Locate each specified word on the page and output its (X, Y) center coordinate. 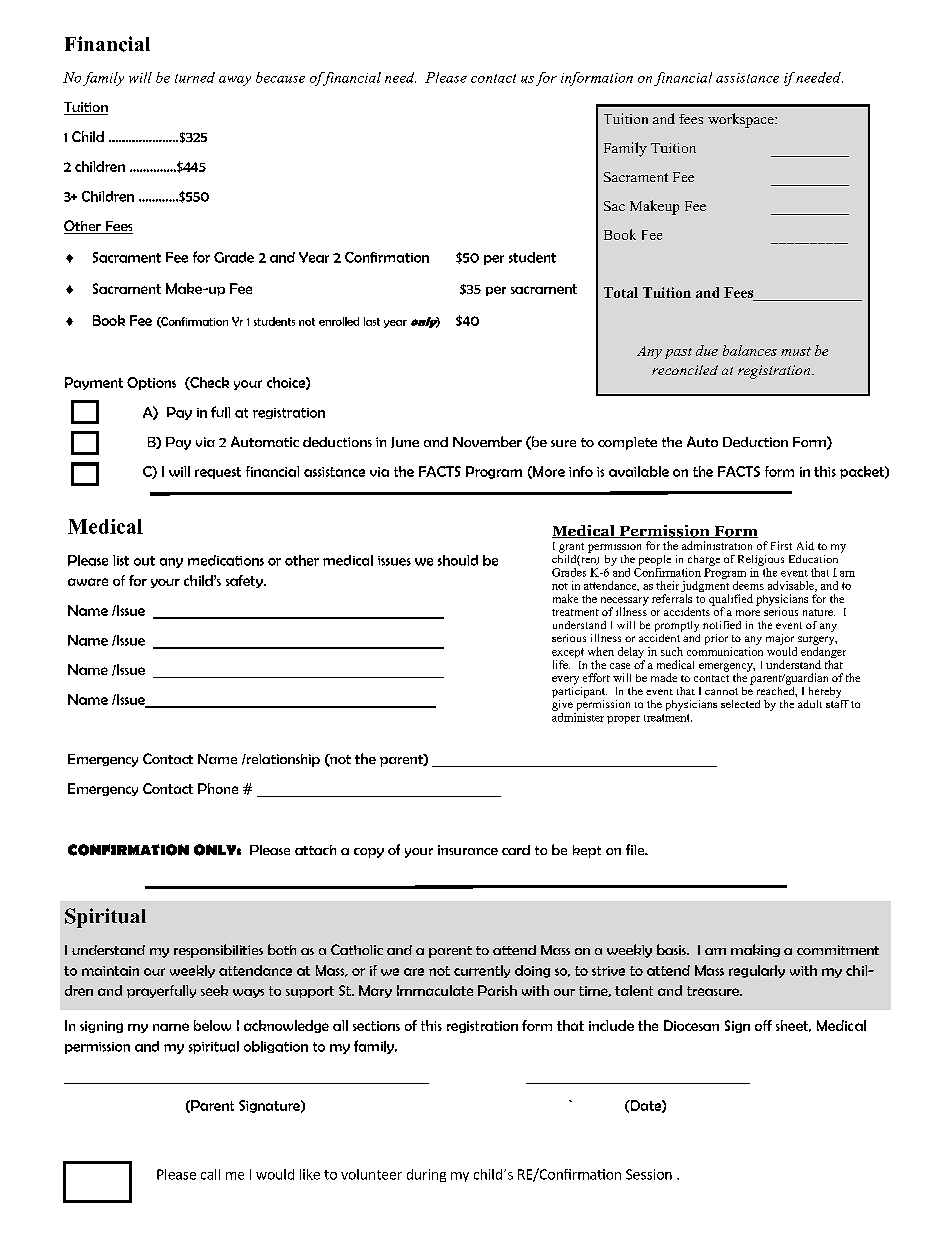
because (280, 77)
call (210, 1174)
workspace (742, 120)
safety (245, 581)
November (487, 441)
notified (722, 625)
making (755, 950)
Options (151, 383)
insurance (468, 850)
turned (195, 77)
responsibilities (218, 951)
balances (750, 350)
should (458, 560)
